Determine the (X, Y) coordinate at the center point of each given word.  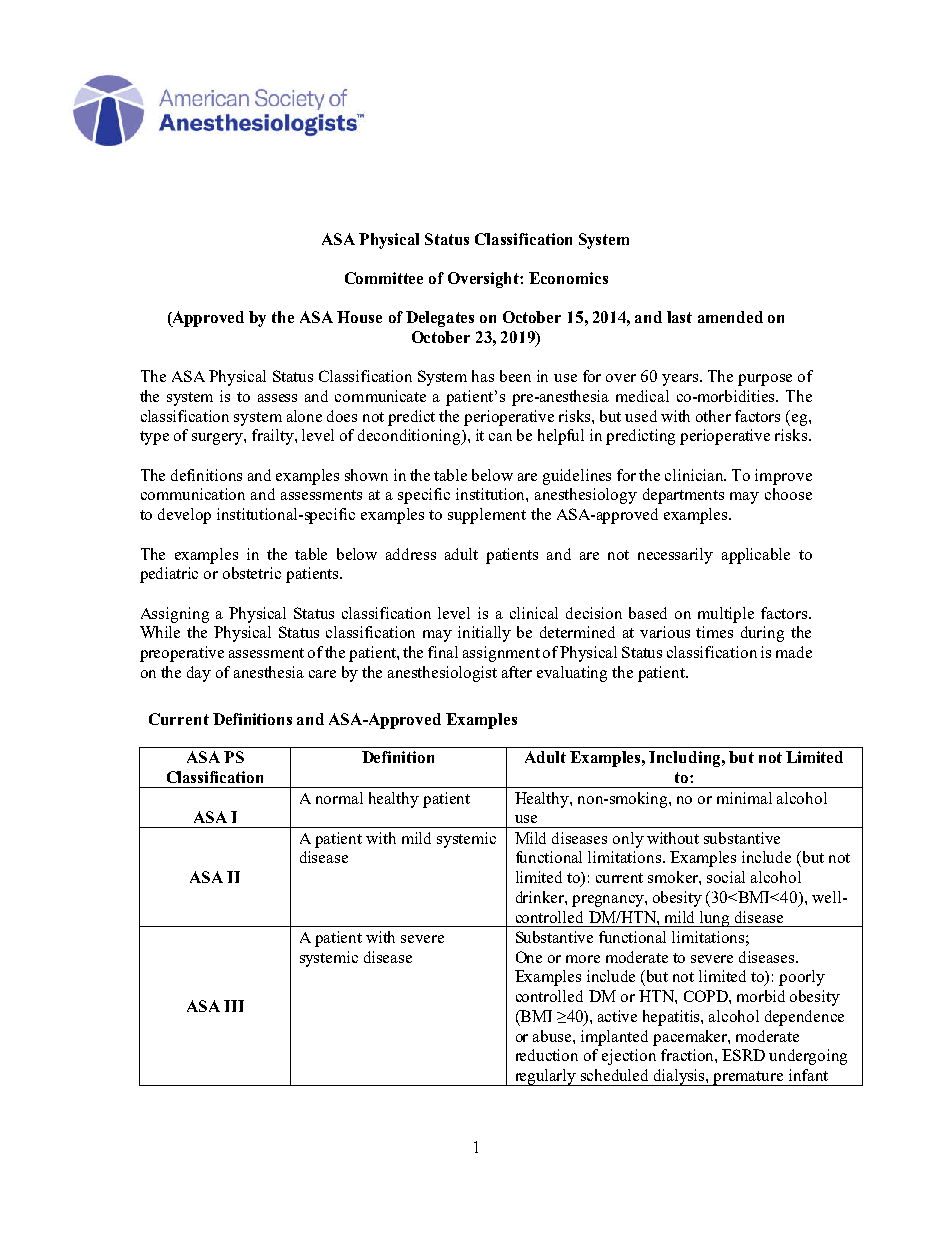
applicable (756, 556)
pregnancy (609, 901)
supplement (487, 516)
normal (339, 798)
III (234, 1006)
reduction (547, 1055)
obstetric (252, 573)
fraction (688, 1055)
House (359, 317)
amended (730, 317)
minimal (744, 798)
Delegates (440, 319)
